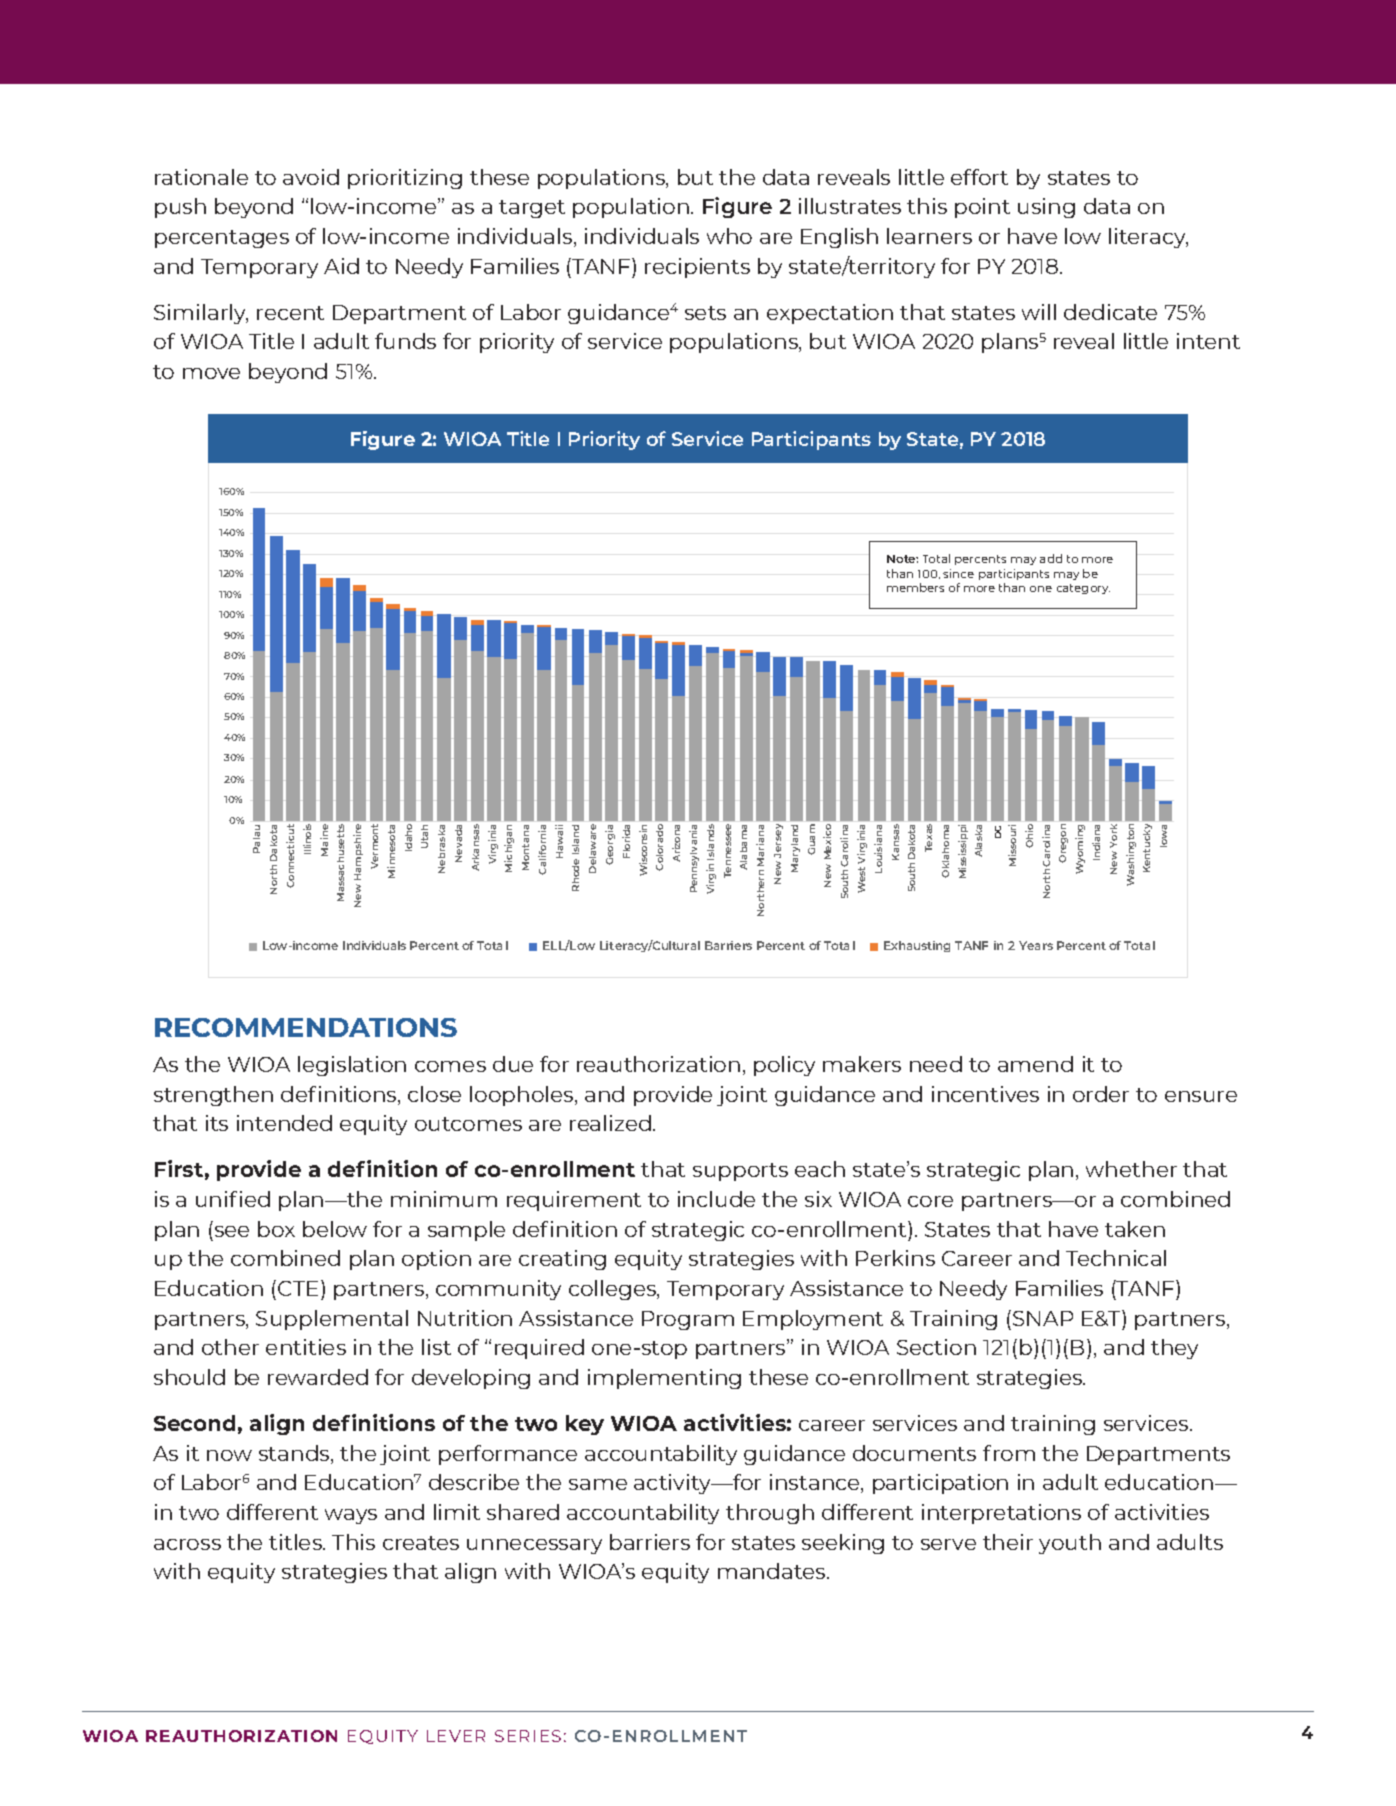  I want to click on policy, so click(784, 1066).
